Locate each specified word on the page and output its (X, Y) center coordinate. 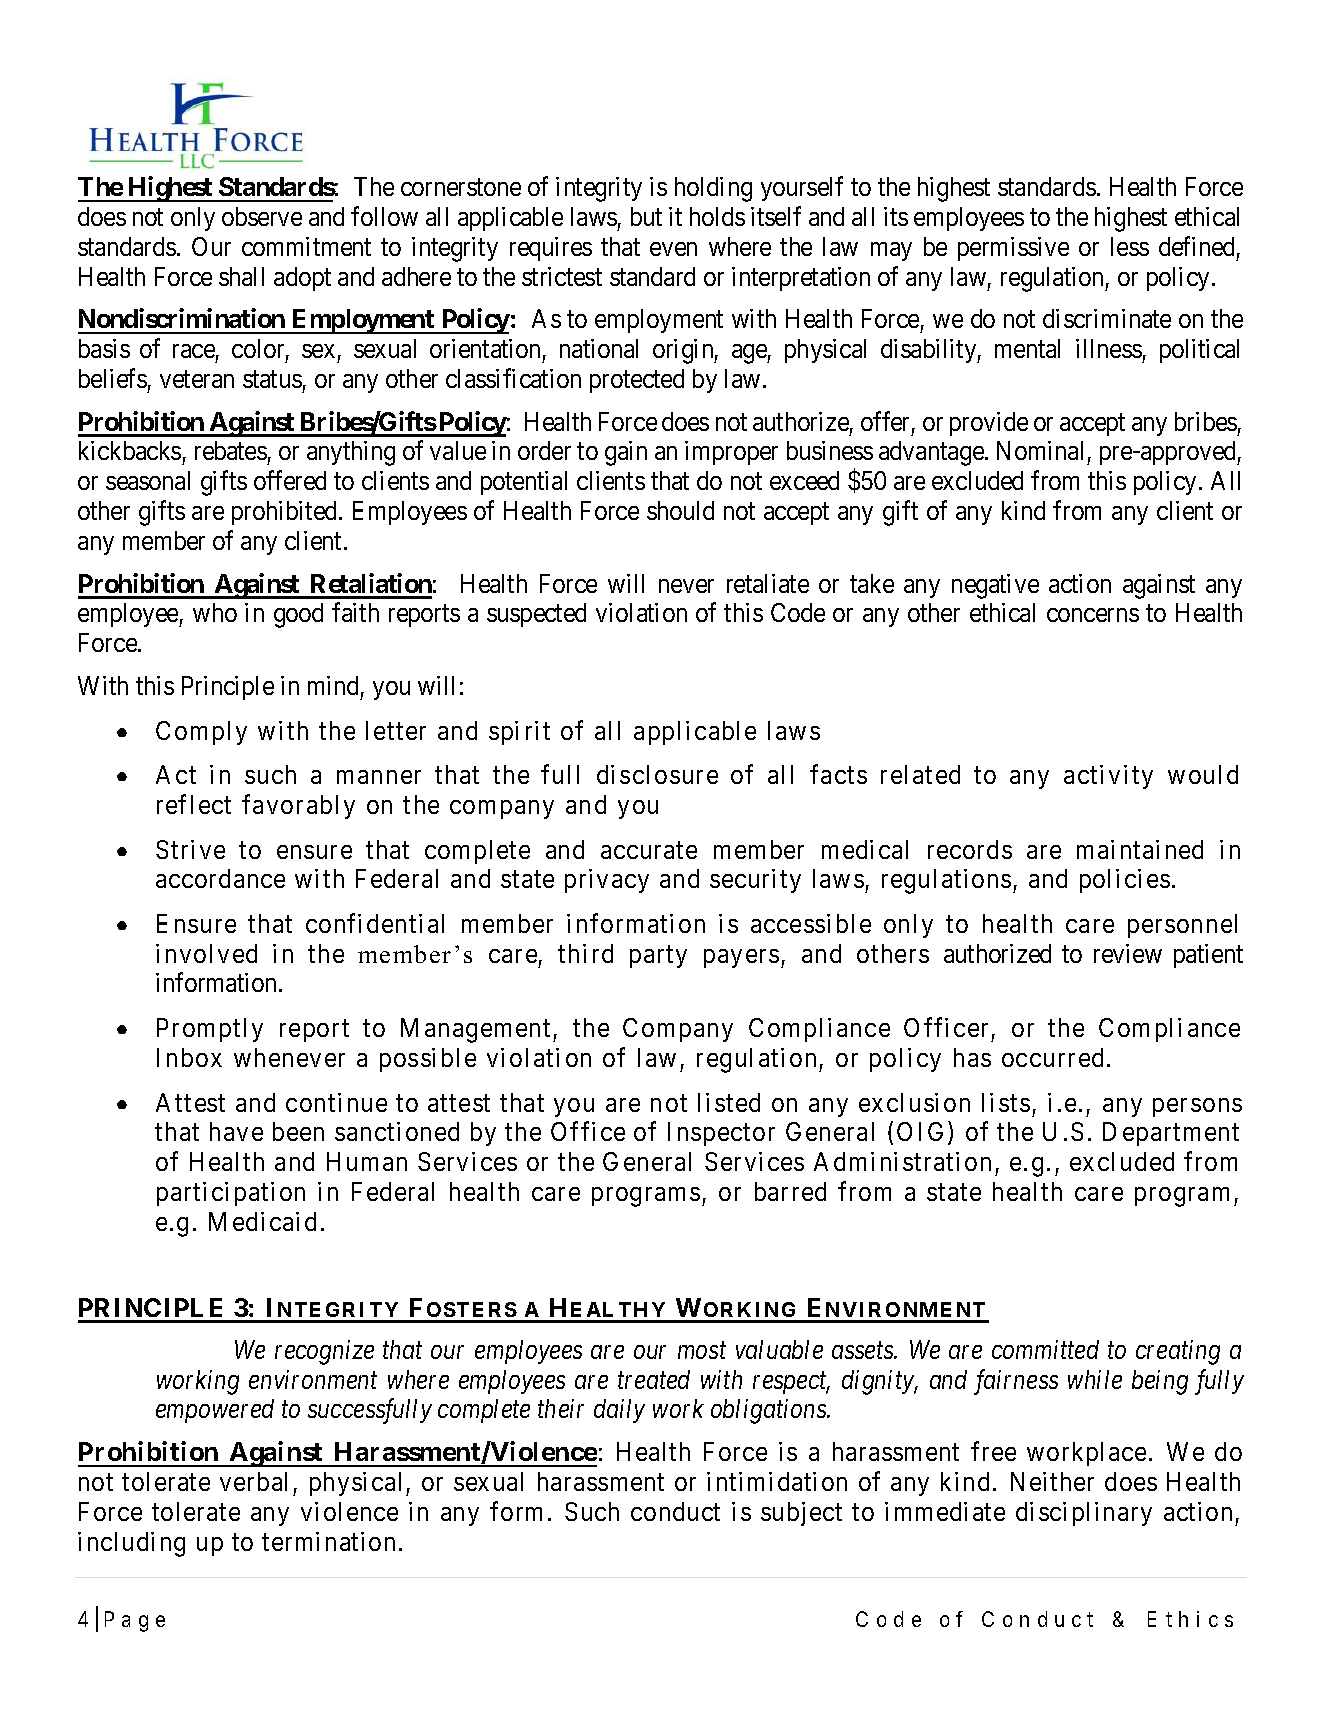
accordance (220, 878)
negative (995, 586)
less (1130, 246)
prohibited (286, 513)
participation (231, 1194)
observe (262, 216)
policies (1125, 881)
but (646, 216)
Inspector (721, 1134)
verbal (253, 1481)
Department (1171, 1134)
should (680, 510)
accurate (649, 850)
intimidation (777, 1481)
